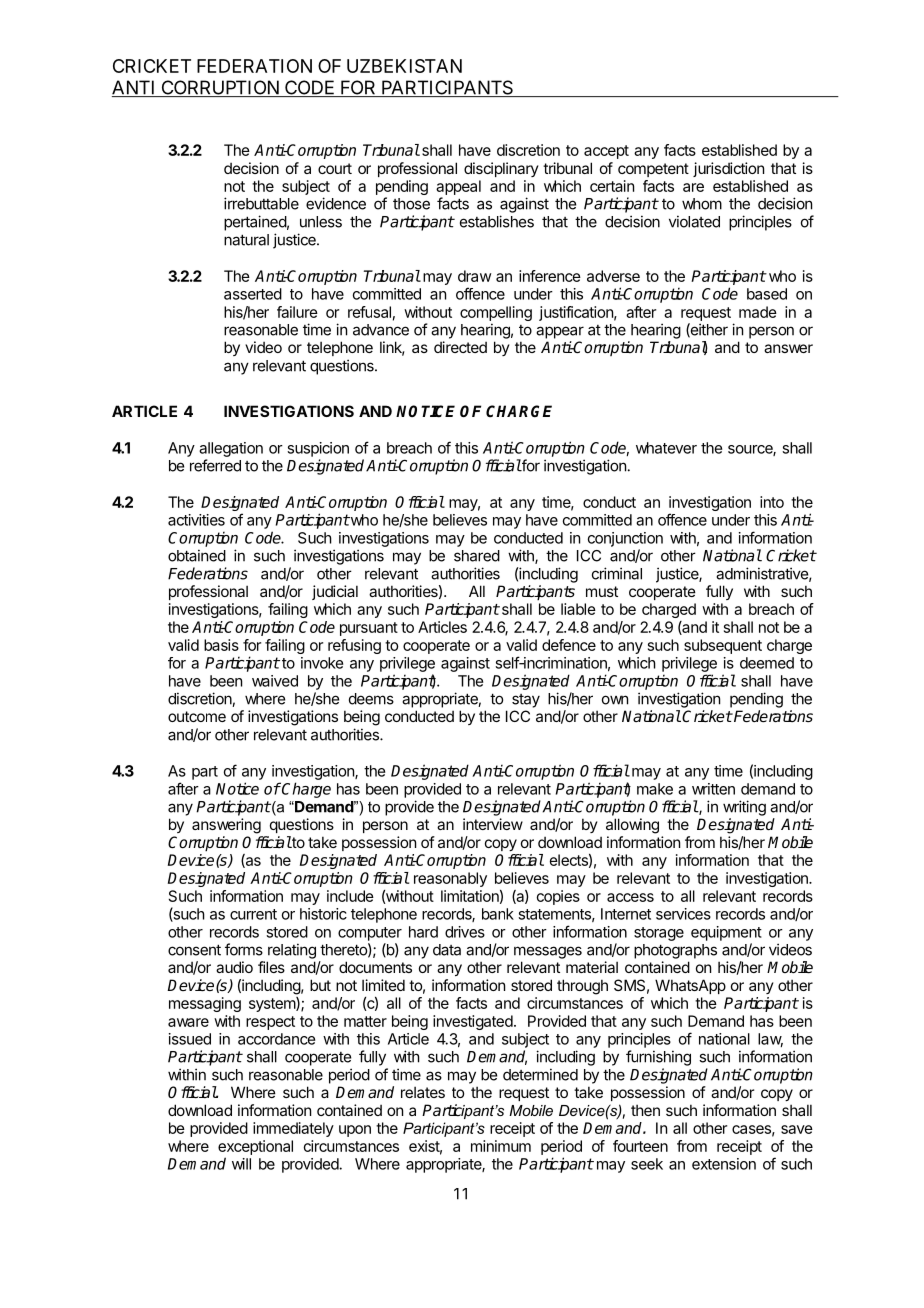  Describe the element at coordinates (221, 645) in the page. I see `basis` at that location.
